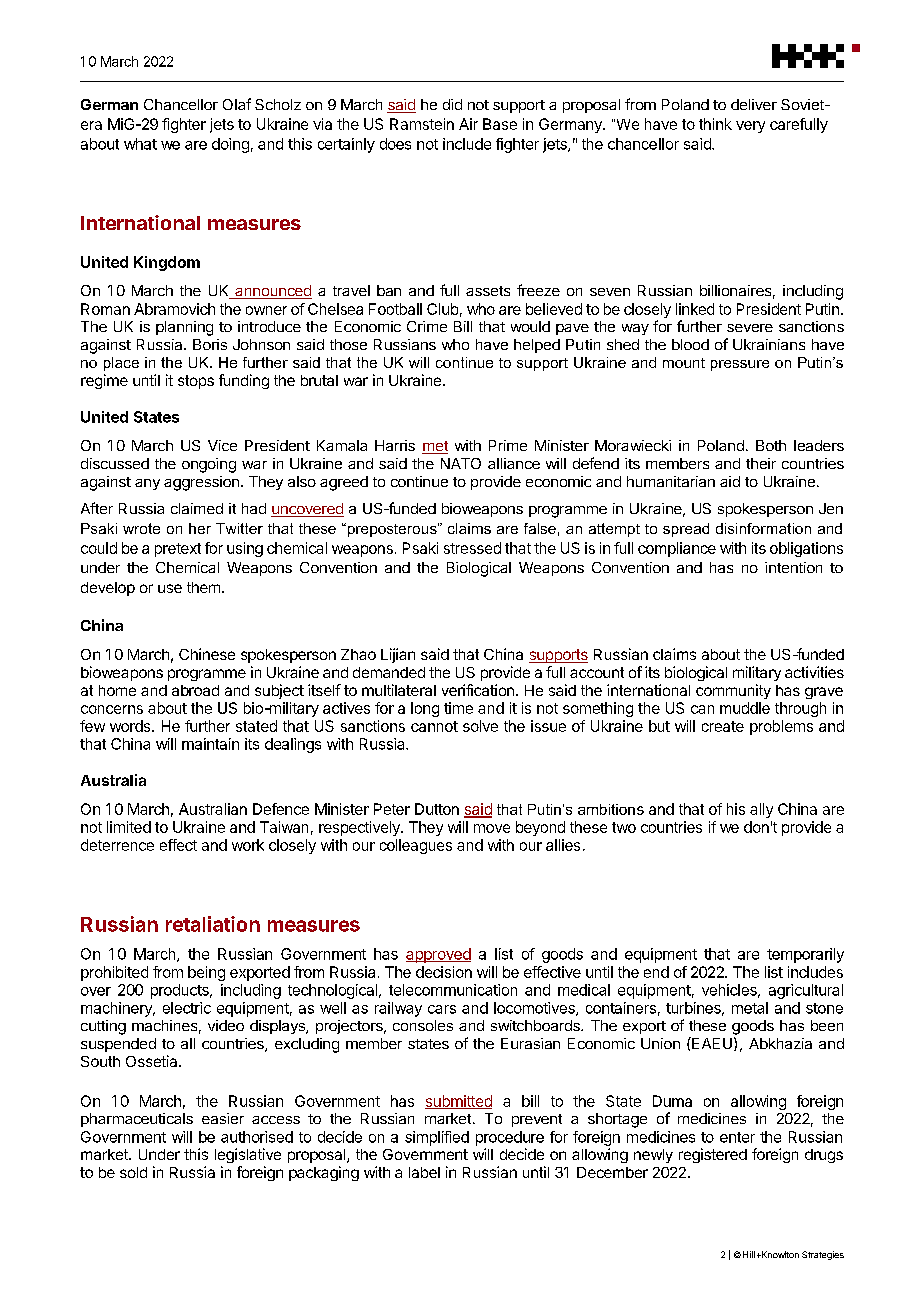  What do you see at coordinates (771, 445) in the image?
I see `Both` at bounding box center [771, 445].
